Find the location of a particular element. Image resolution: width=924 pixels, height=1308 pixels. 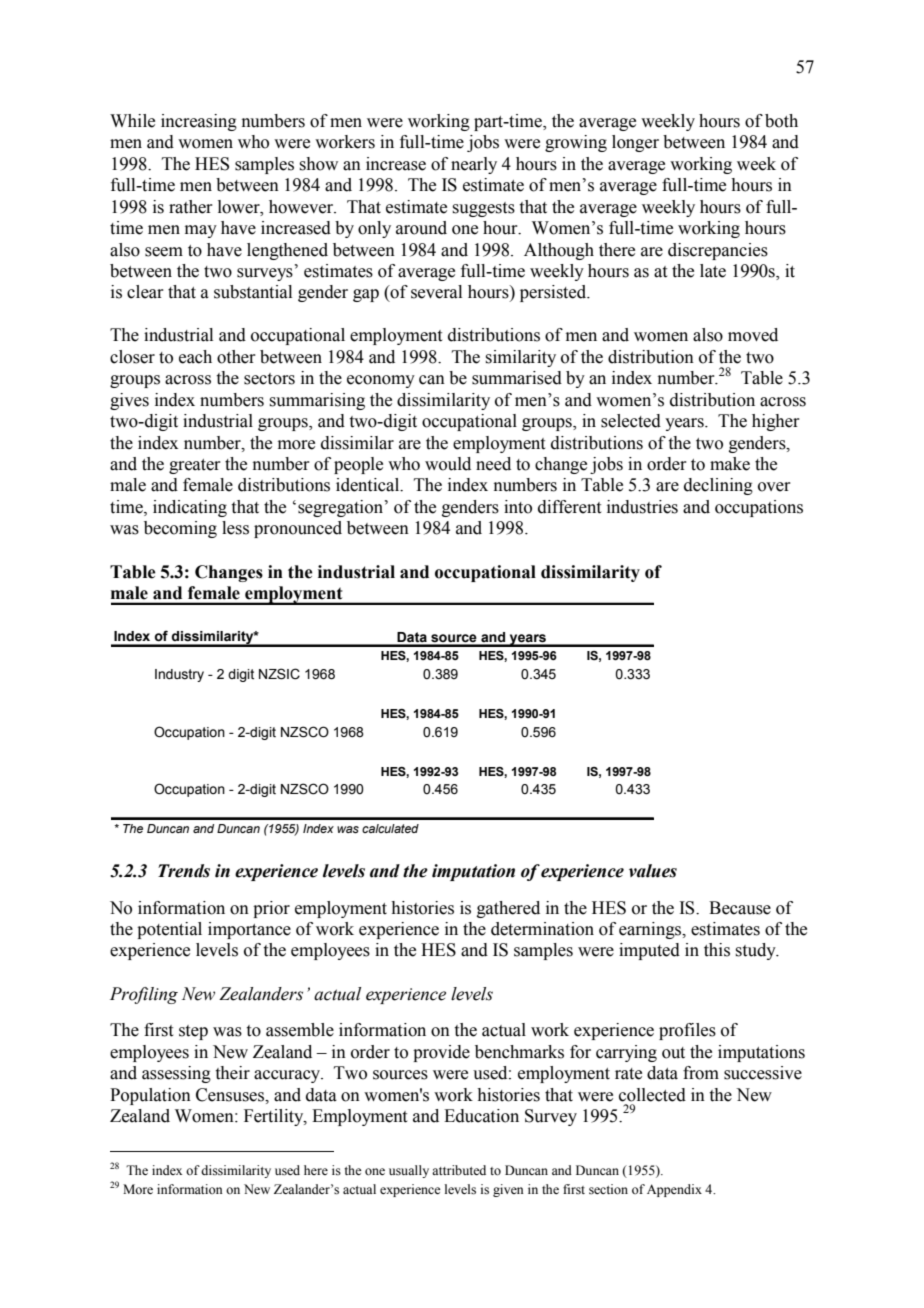

into is located at coordinates (518, 507).
